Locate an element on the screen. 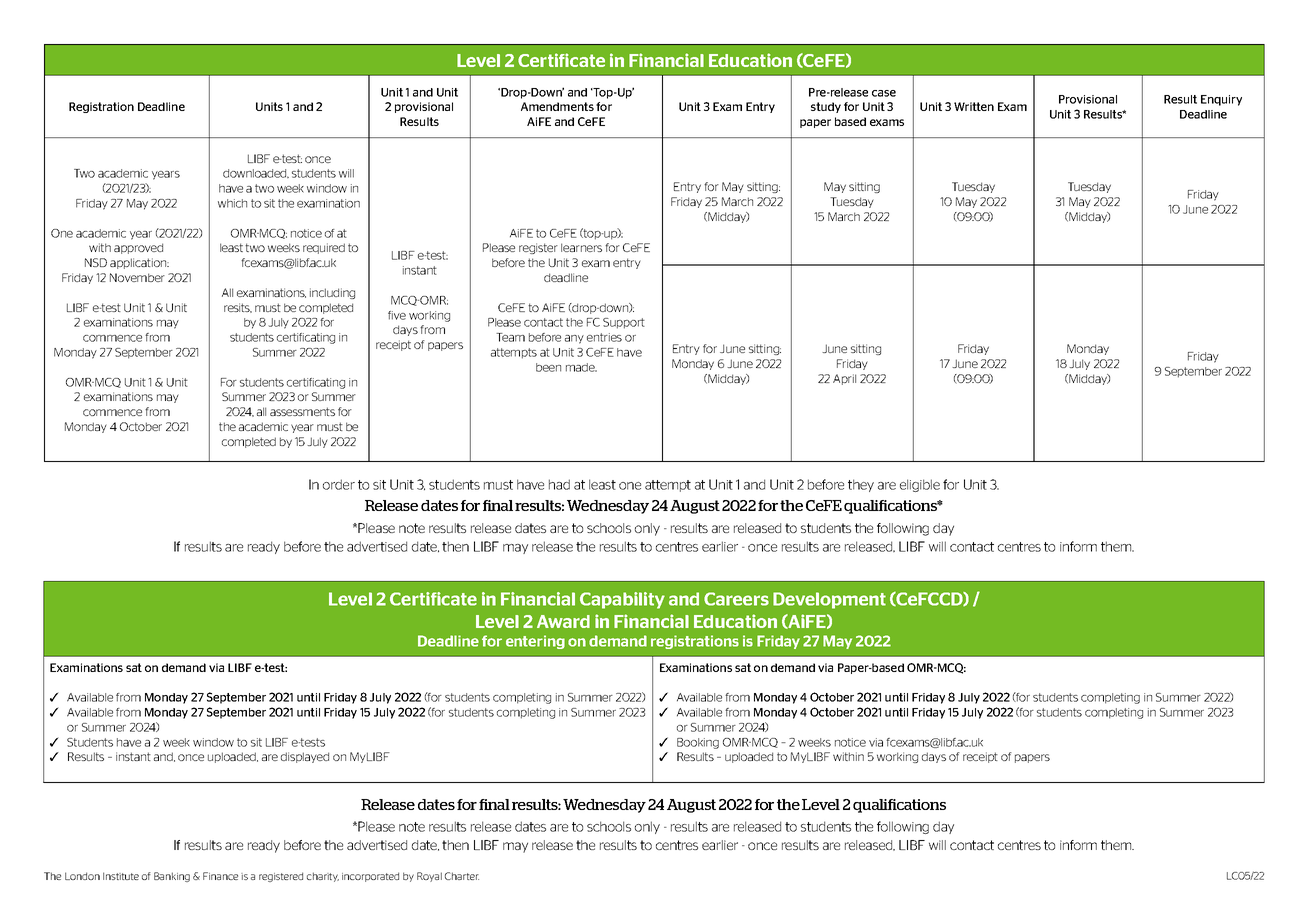 The image size is (1308, 924). order is located at coordinates (339, 484).
